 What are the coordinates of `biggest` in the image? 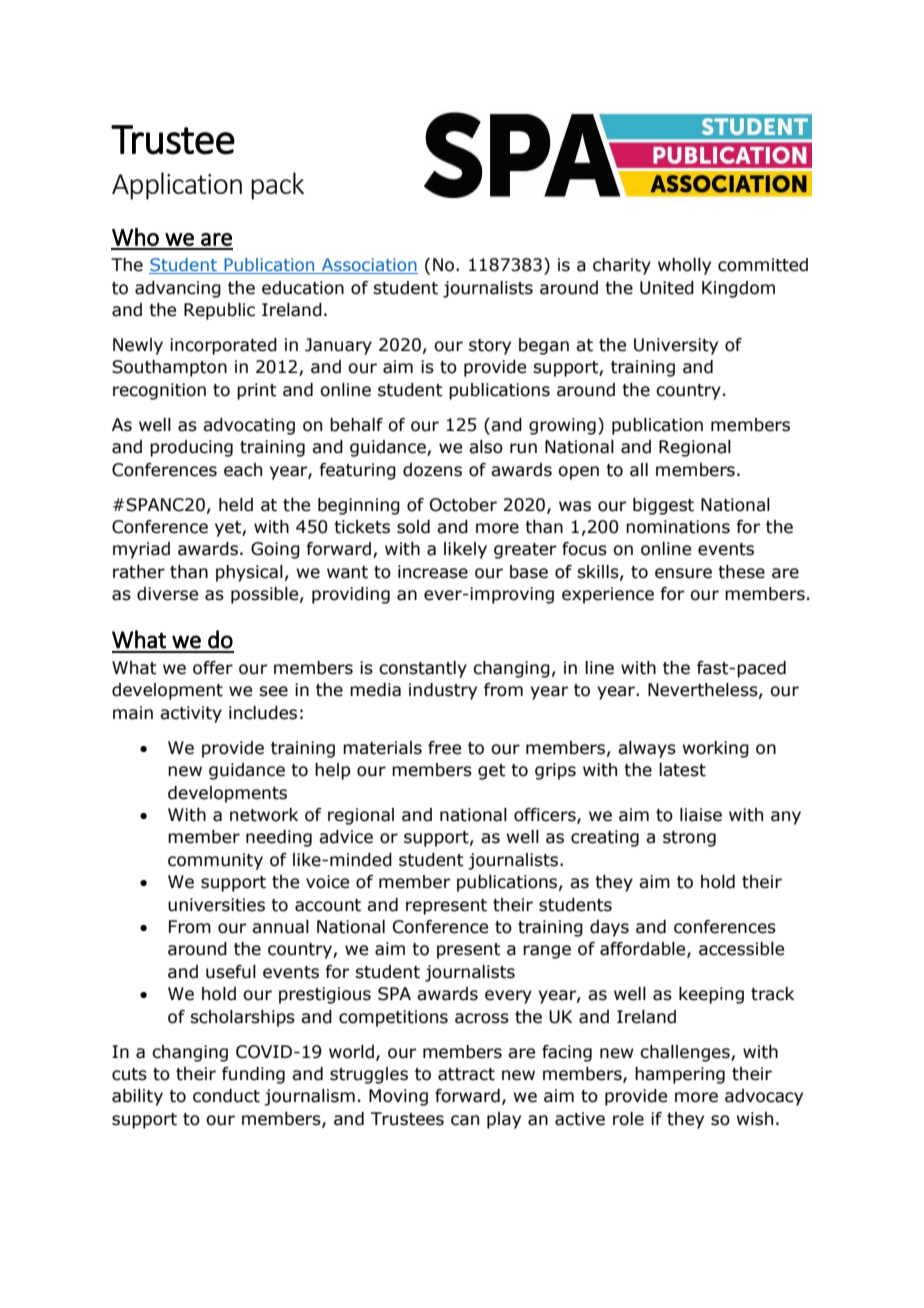 It's located at (663, 506).
